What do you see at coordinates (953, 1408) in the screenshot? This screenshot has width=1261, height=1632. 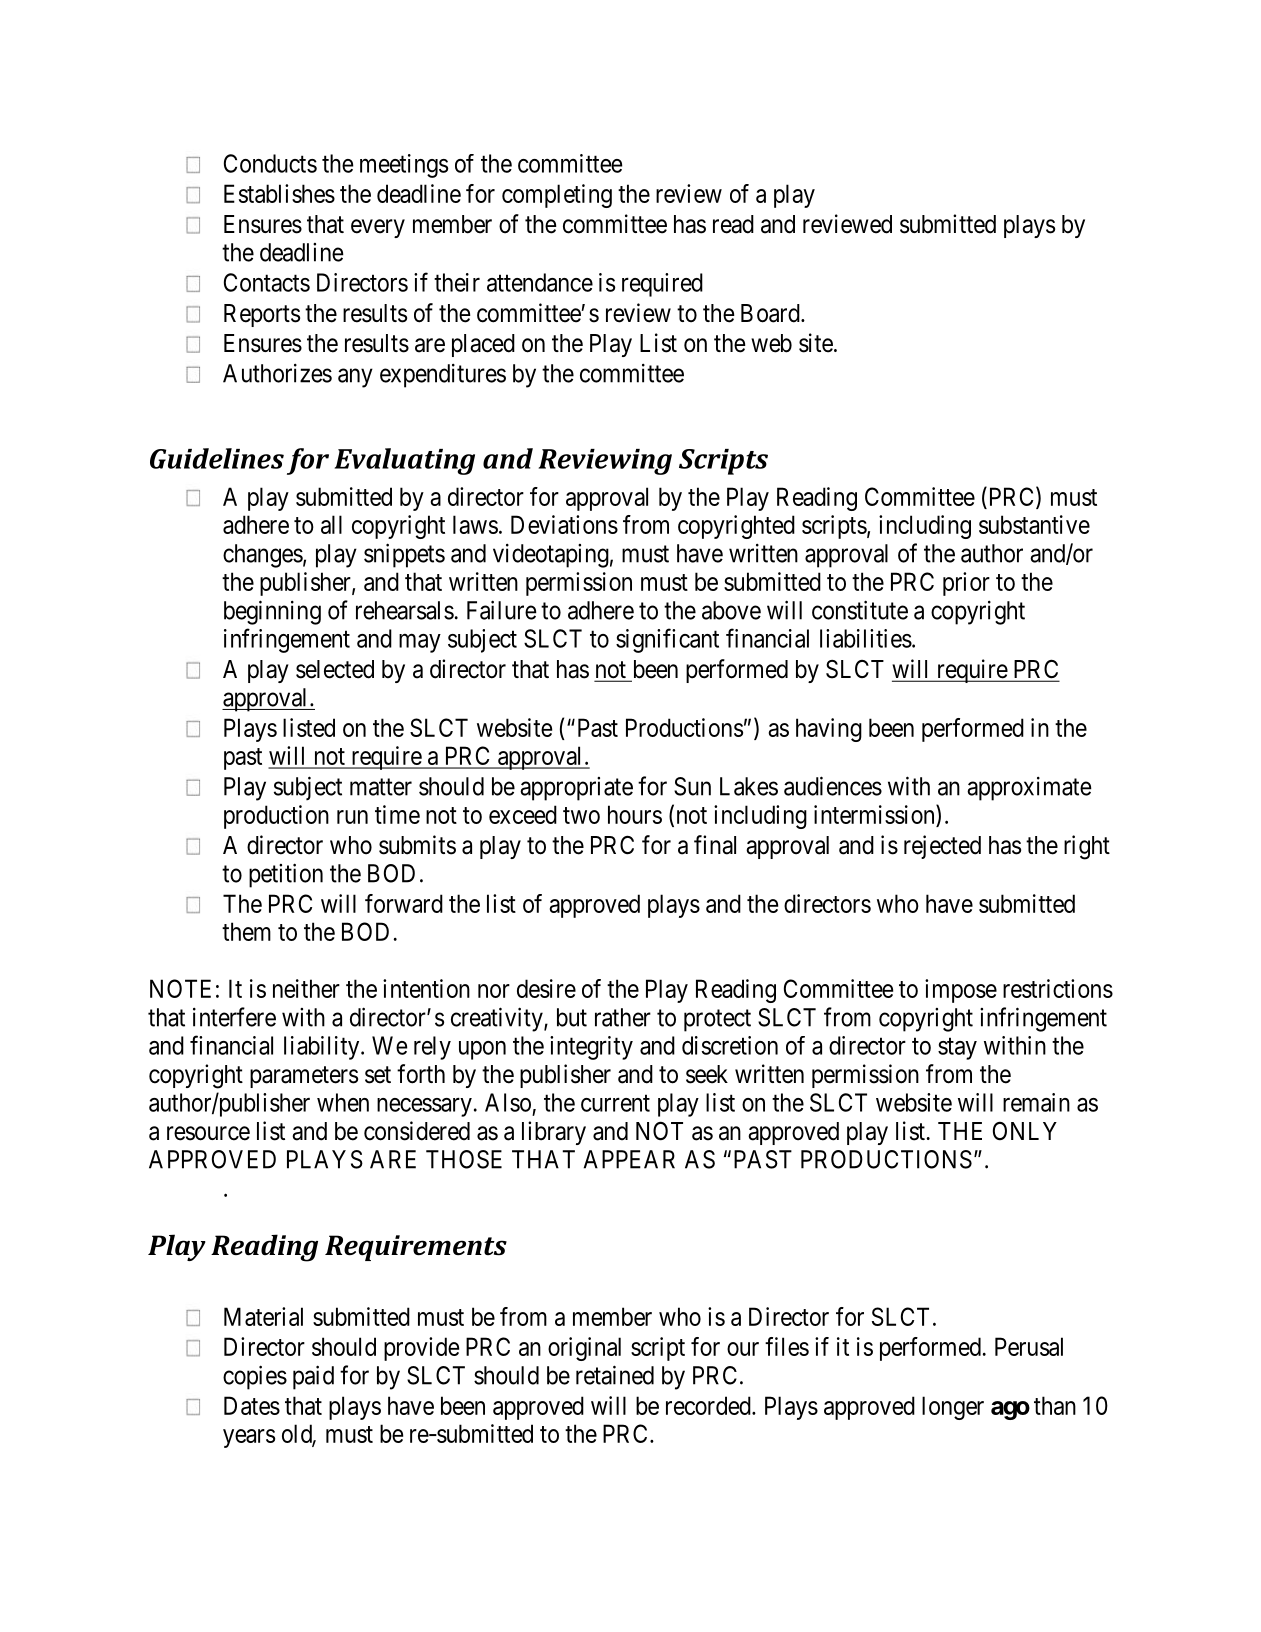 I see `longer` at bounding box center [953, 1408].
